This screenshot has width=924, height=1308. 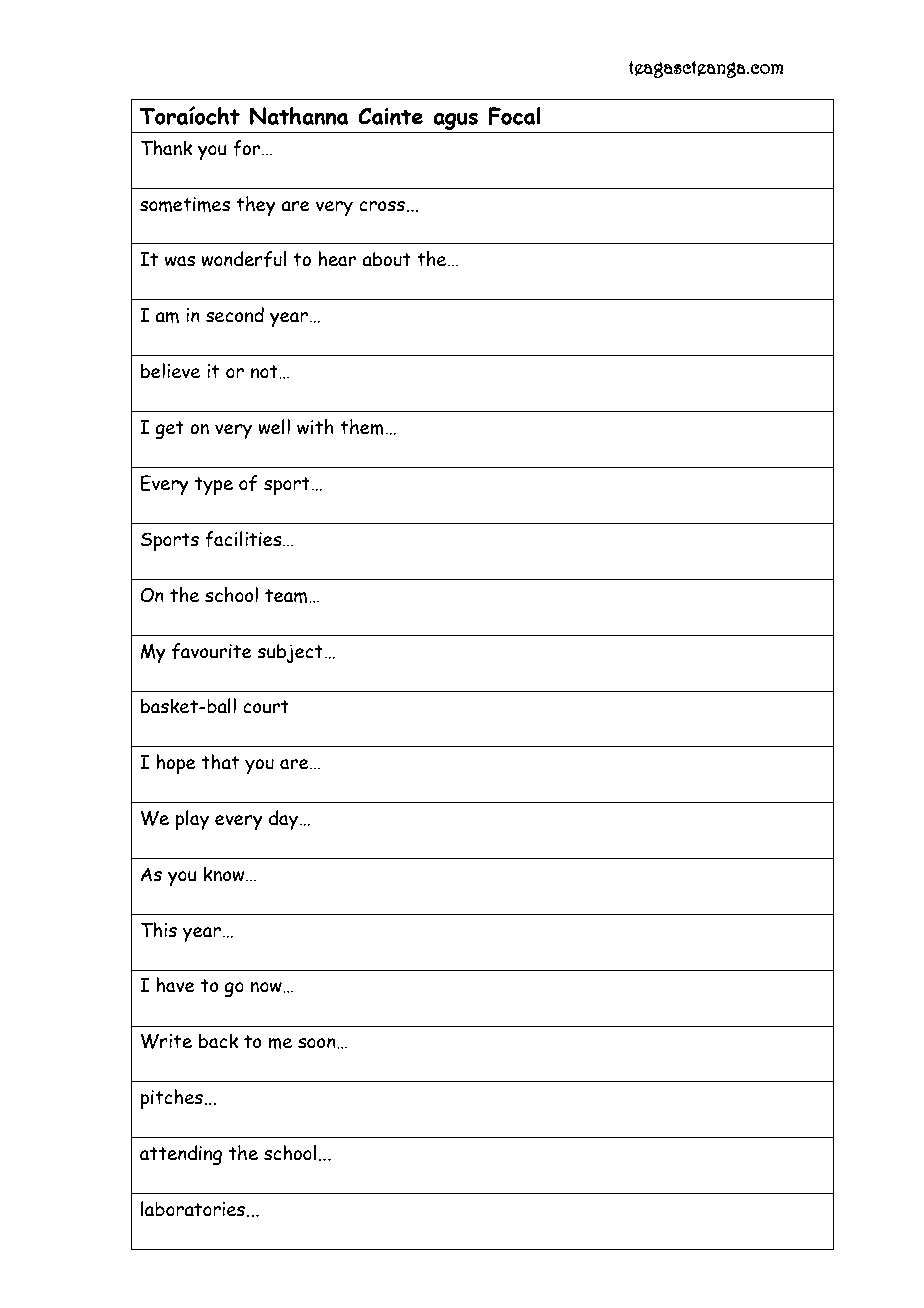 What do you see at coordinates (166, 148) in the screenshot?
I see `Thank` at bounding box center [166, 148].
